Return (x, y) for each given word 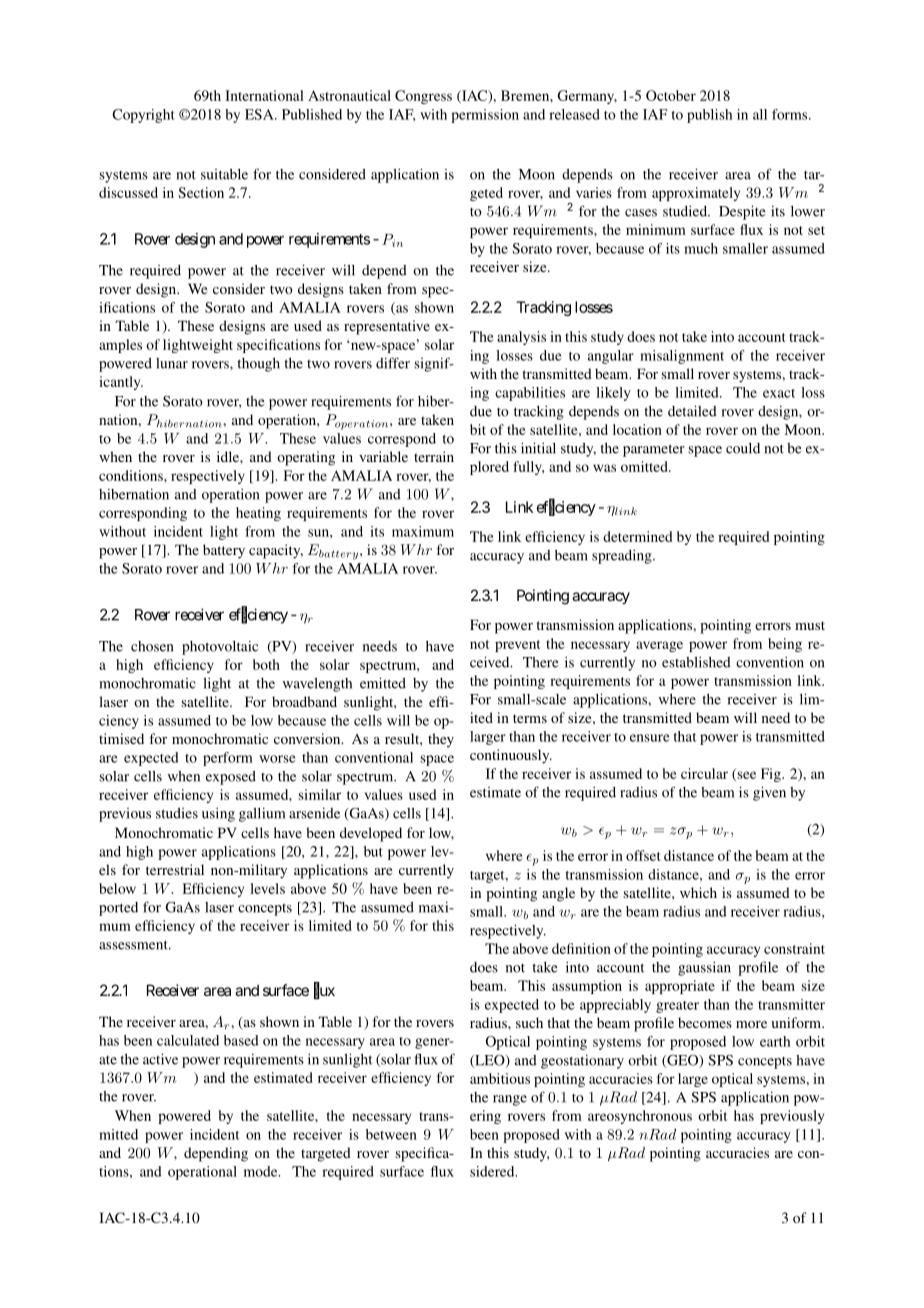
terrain (434, 456)
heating (258, 514)
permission (485, 116)
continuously (511, 756)
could (743, 448)
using (218, 815)
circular (704, 773)
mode (262, 1171)
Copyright (143, 116)
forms (791, 114)
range (510, 1100)
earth (775, 1041)
